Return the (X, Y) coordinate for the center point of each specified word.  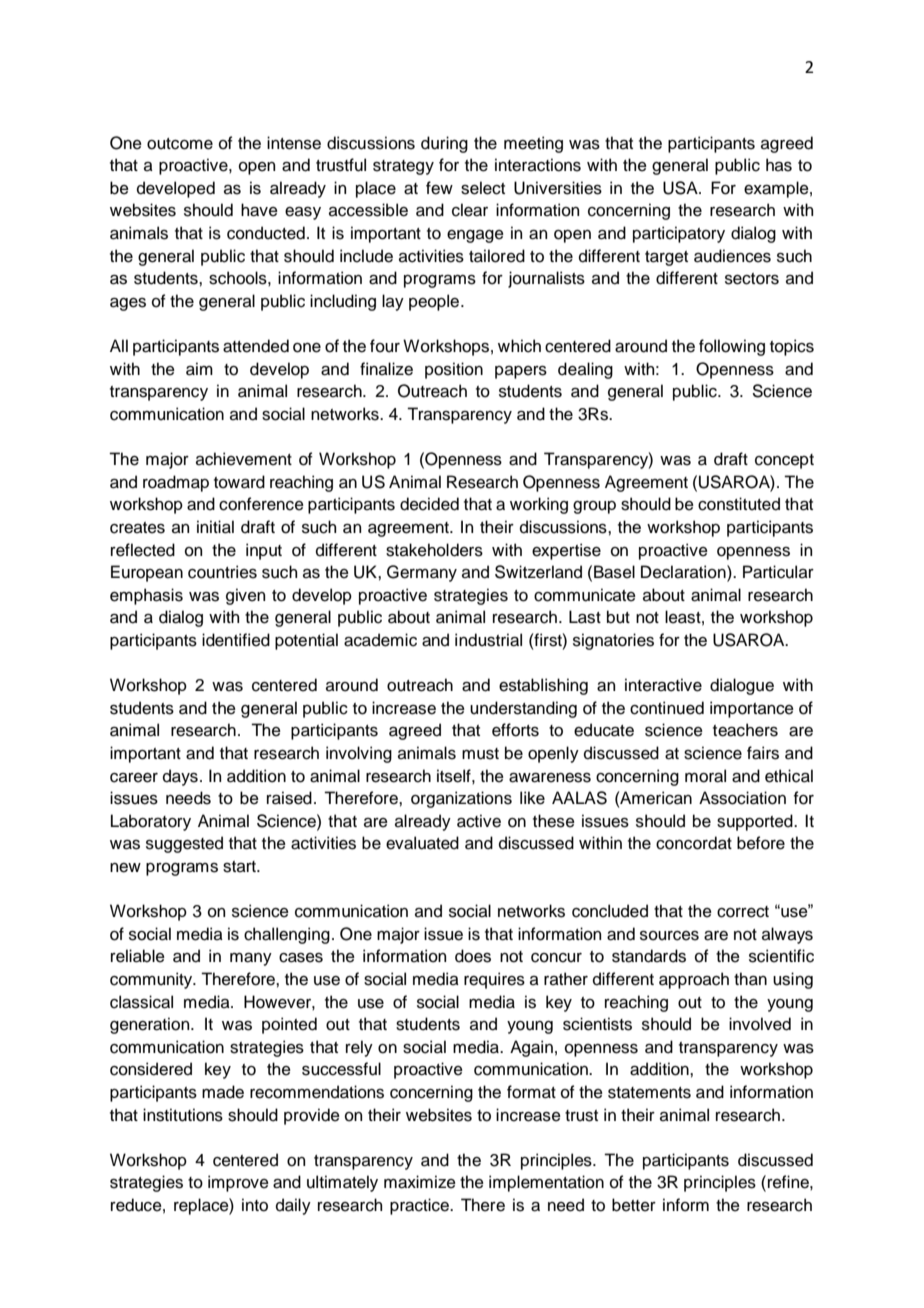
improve (238, 1183)
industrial (488, 640)
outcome (180, 144)
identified (236, 640)
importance (752, 709)
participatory (679, 234)
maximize (420, 1182)
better (634, 1205)
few (439, 188)
